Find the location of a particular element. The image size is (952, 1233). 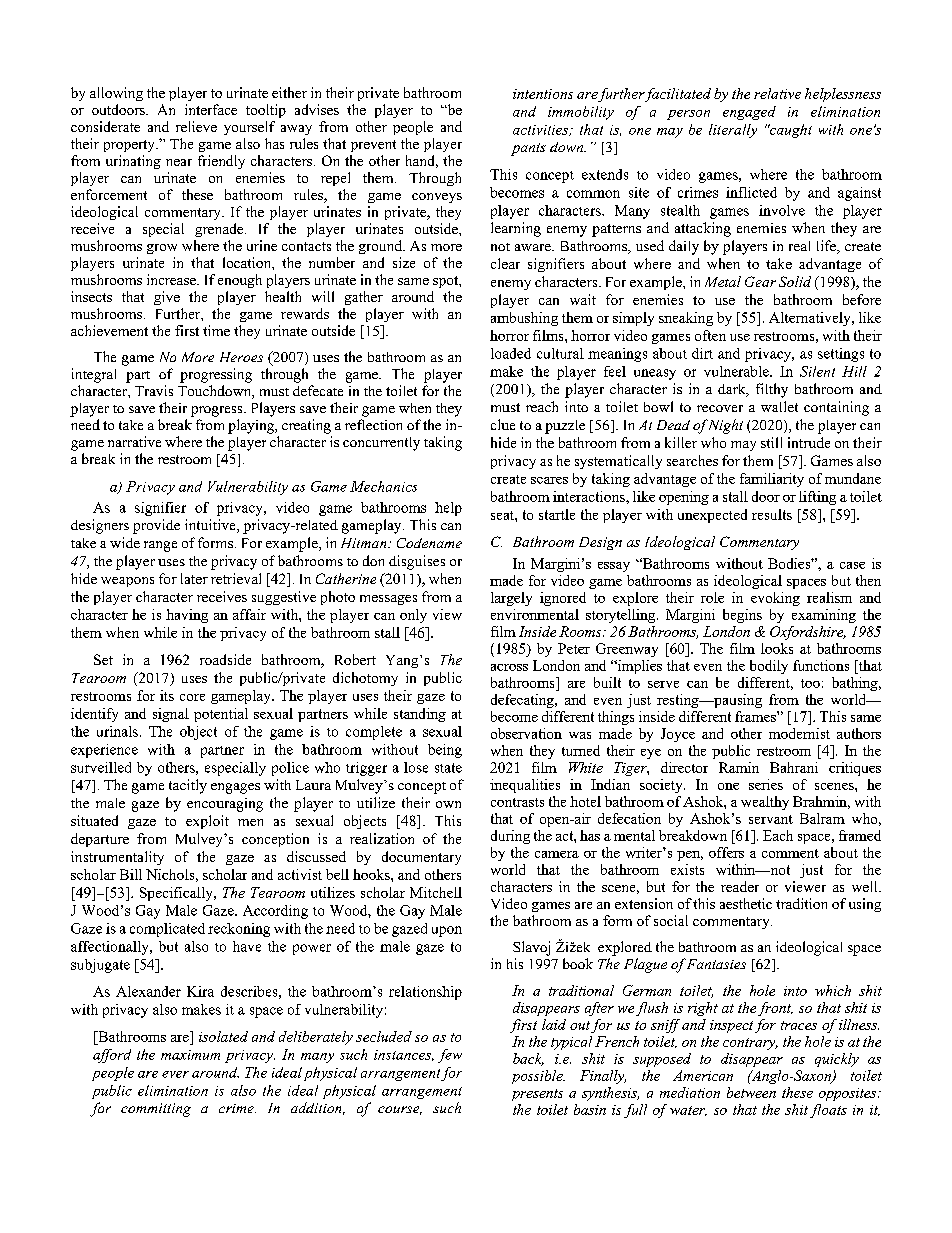

exploit is located at coordinates (207, 822).
